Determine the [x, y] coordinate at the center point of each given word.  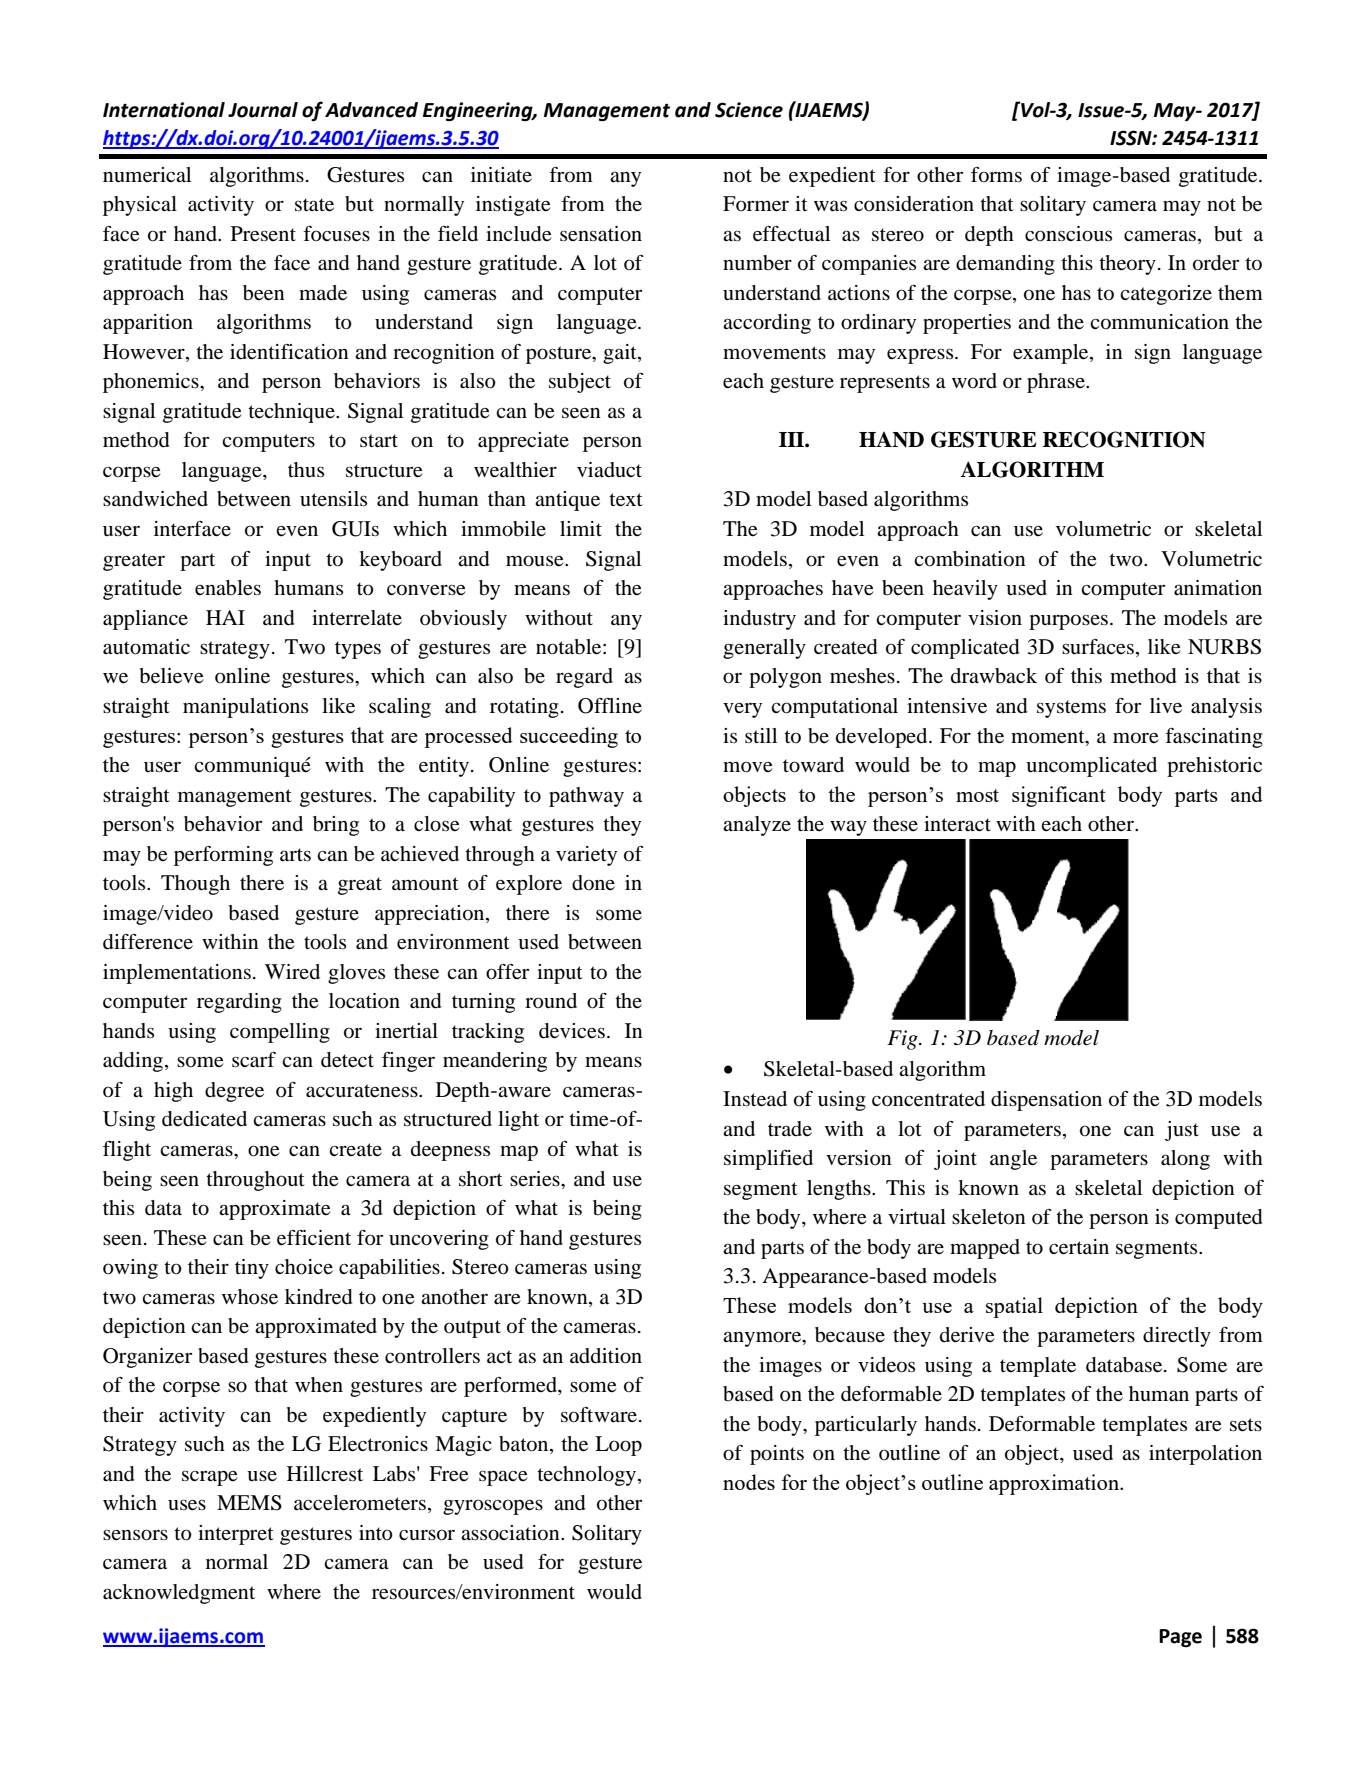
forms [996, 175]
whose [250, 1297]
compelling [280, 1033]
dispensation [1046, 1101]
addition [606, 1356]
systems [1071, 709]
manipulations [245, 708]
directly [1177, 1337]
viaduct [609, 470]
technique [292, 413]
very [742, 710]
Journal [263, 110]
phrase [1057, 383]
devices [572, 1031]
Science [749, 110]
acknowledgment [179, 1594]
